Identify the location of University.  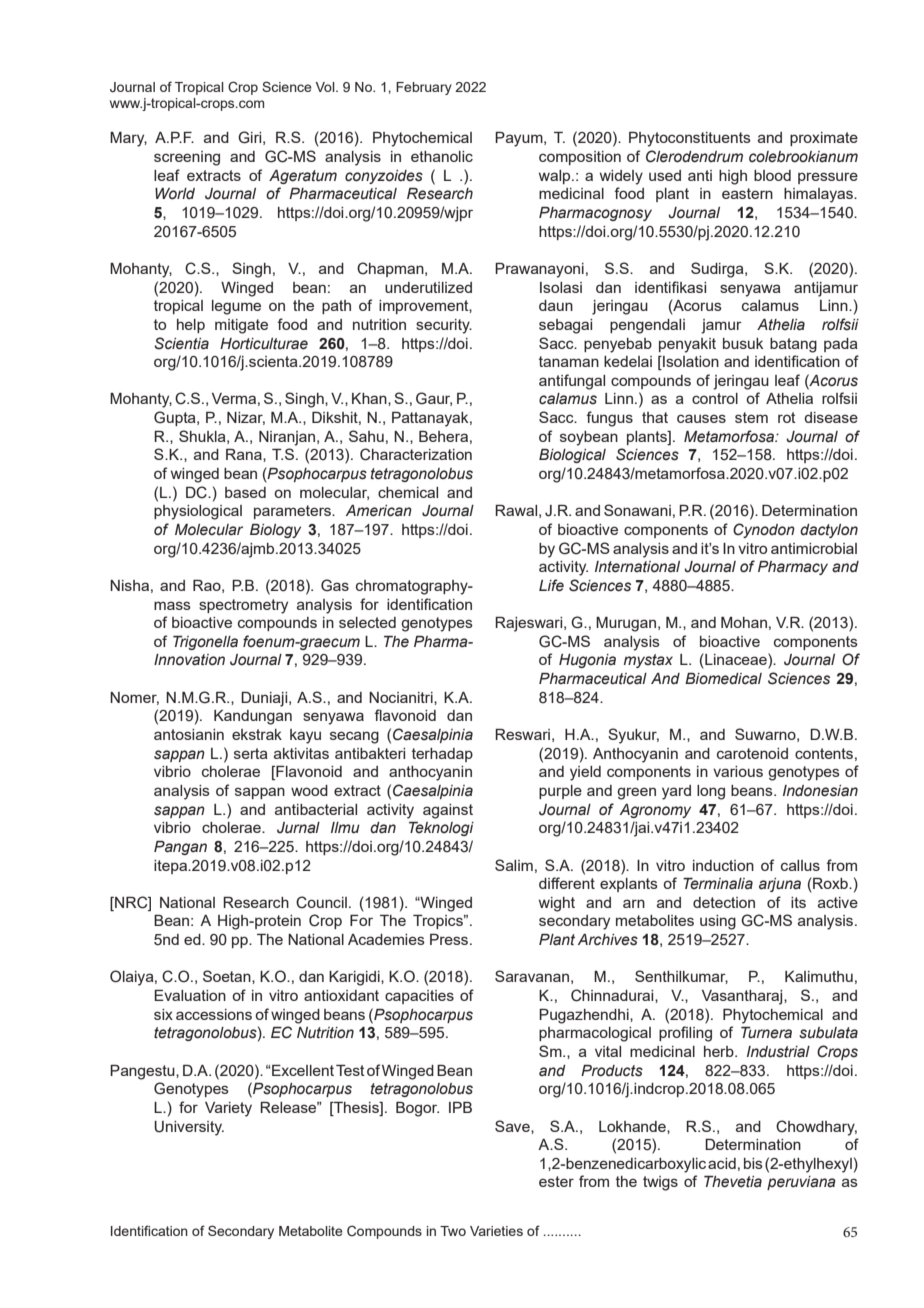
(189, 1128).
